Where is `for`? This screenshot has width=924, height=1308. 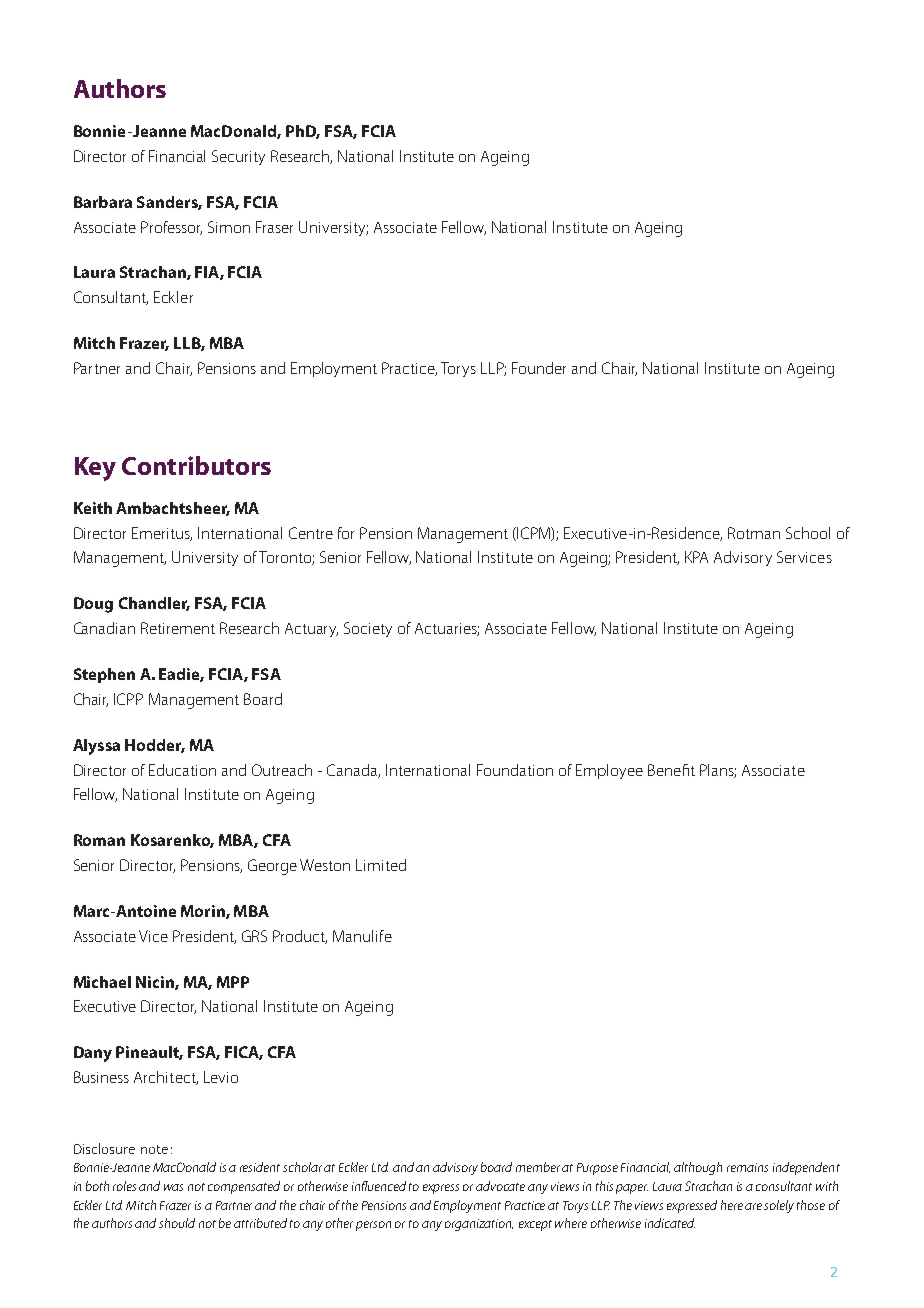
for is located at coordinates (346, 533).
